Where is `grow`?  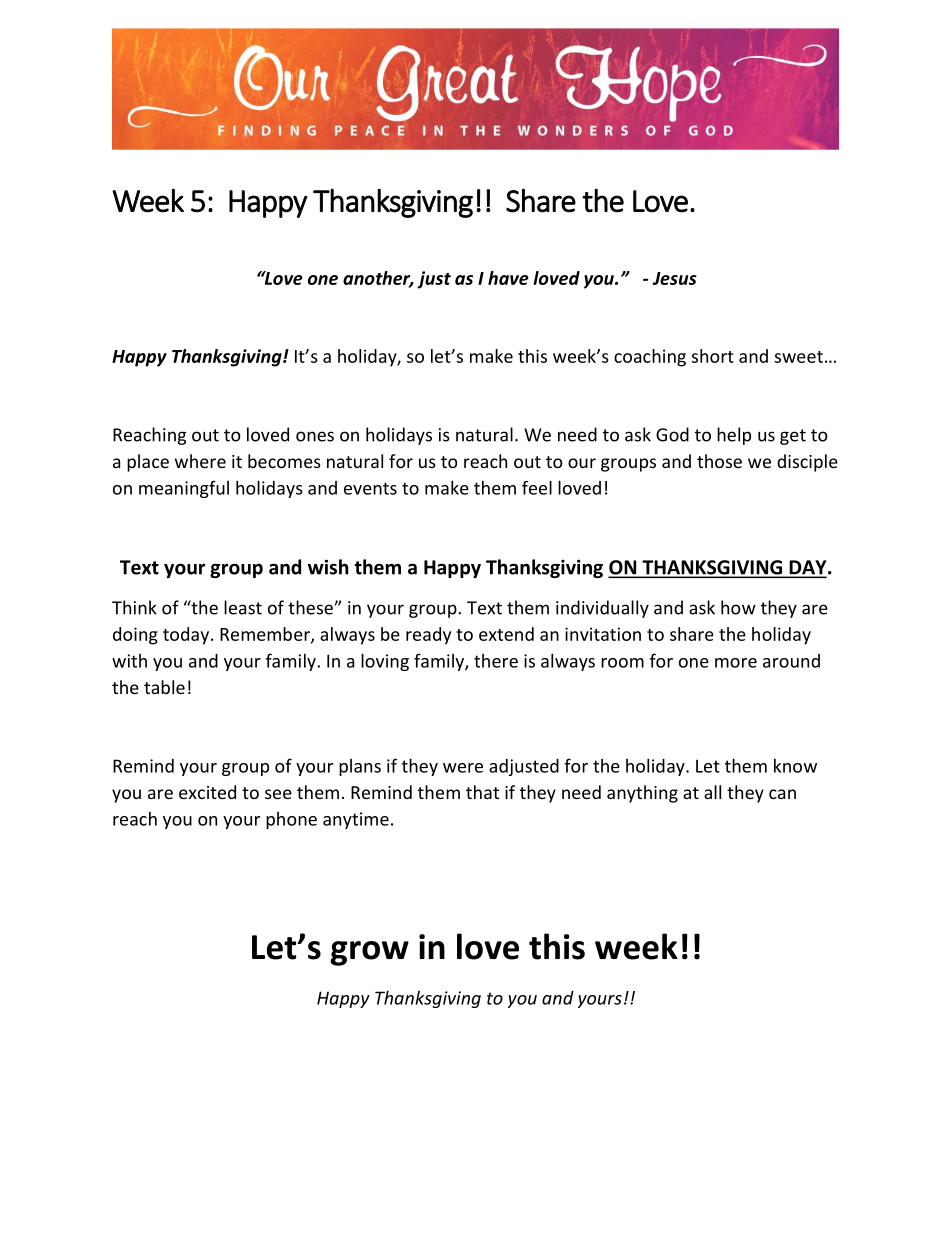
grow is located at coordinates (369, 953).
